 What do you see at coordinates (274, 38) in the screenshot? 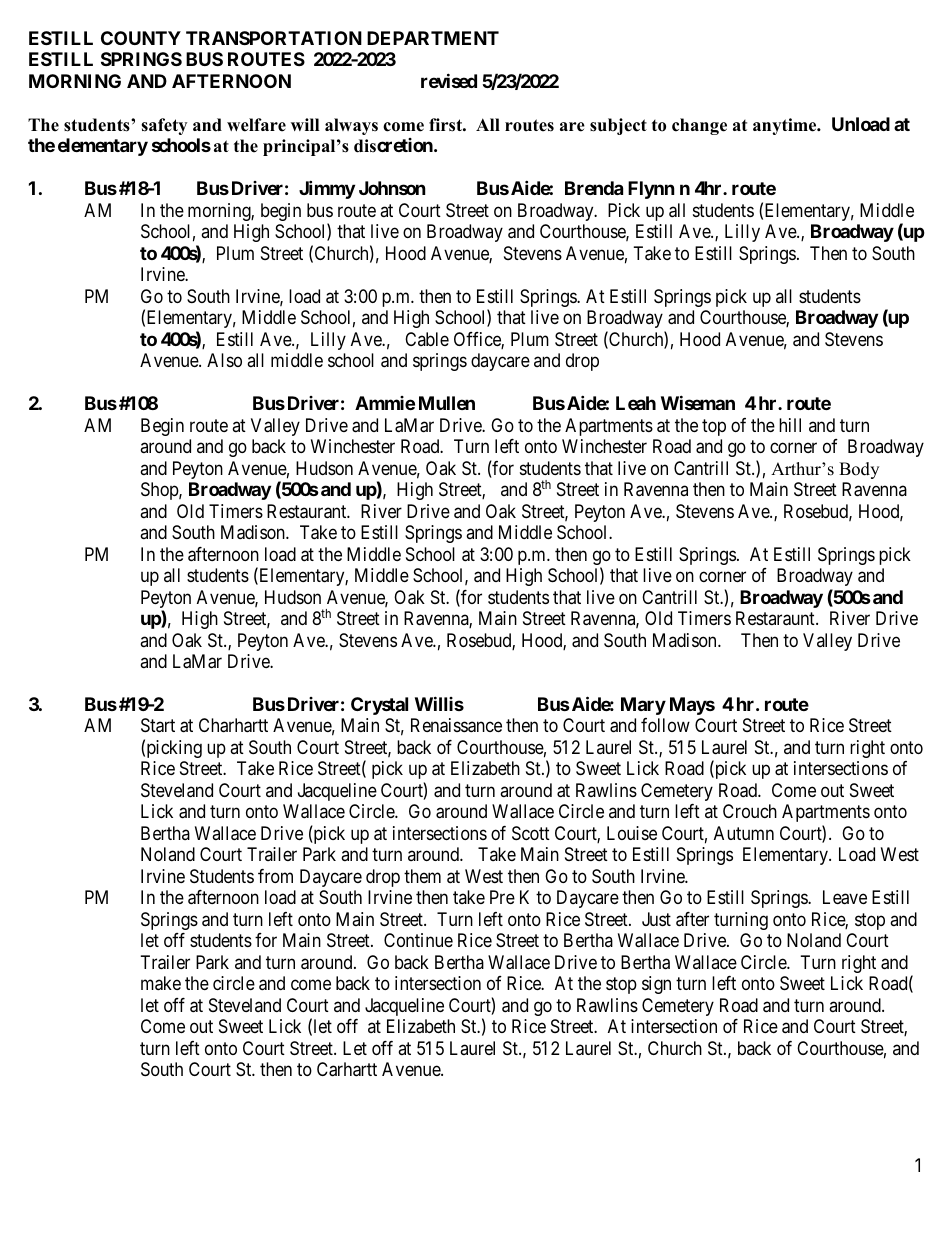
I see `TRANSPORTATION` at bounding box center [274, 38].
